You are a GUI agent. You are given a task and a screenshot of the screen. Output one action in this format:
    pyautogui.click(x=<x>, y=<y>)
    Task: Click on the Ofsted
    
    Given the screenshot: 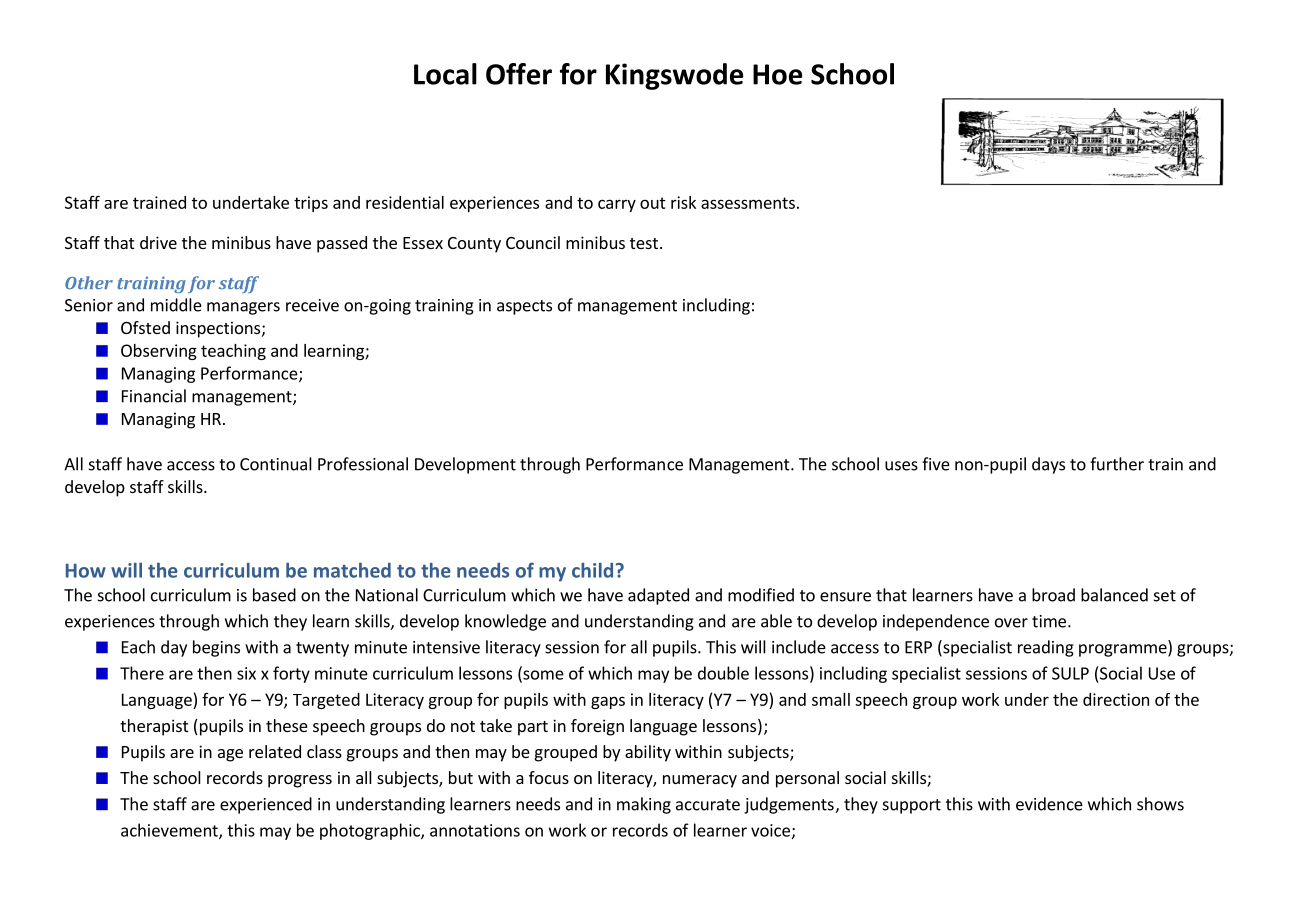 What is the action you would take?
    pyautogui.click(x=145, y=327)
